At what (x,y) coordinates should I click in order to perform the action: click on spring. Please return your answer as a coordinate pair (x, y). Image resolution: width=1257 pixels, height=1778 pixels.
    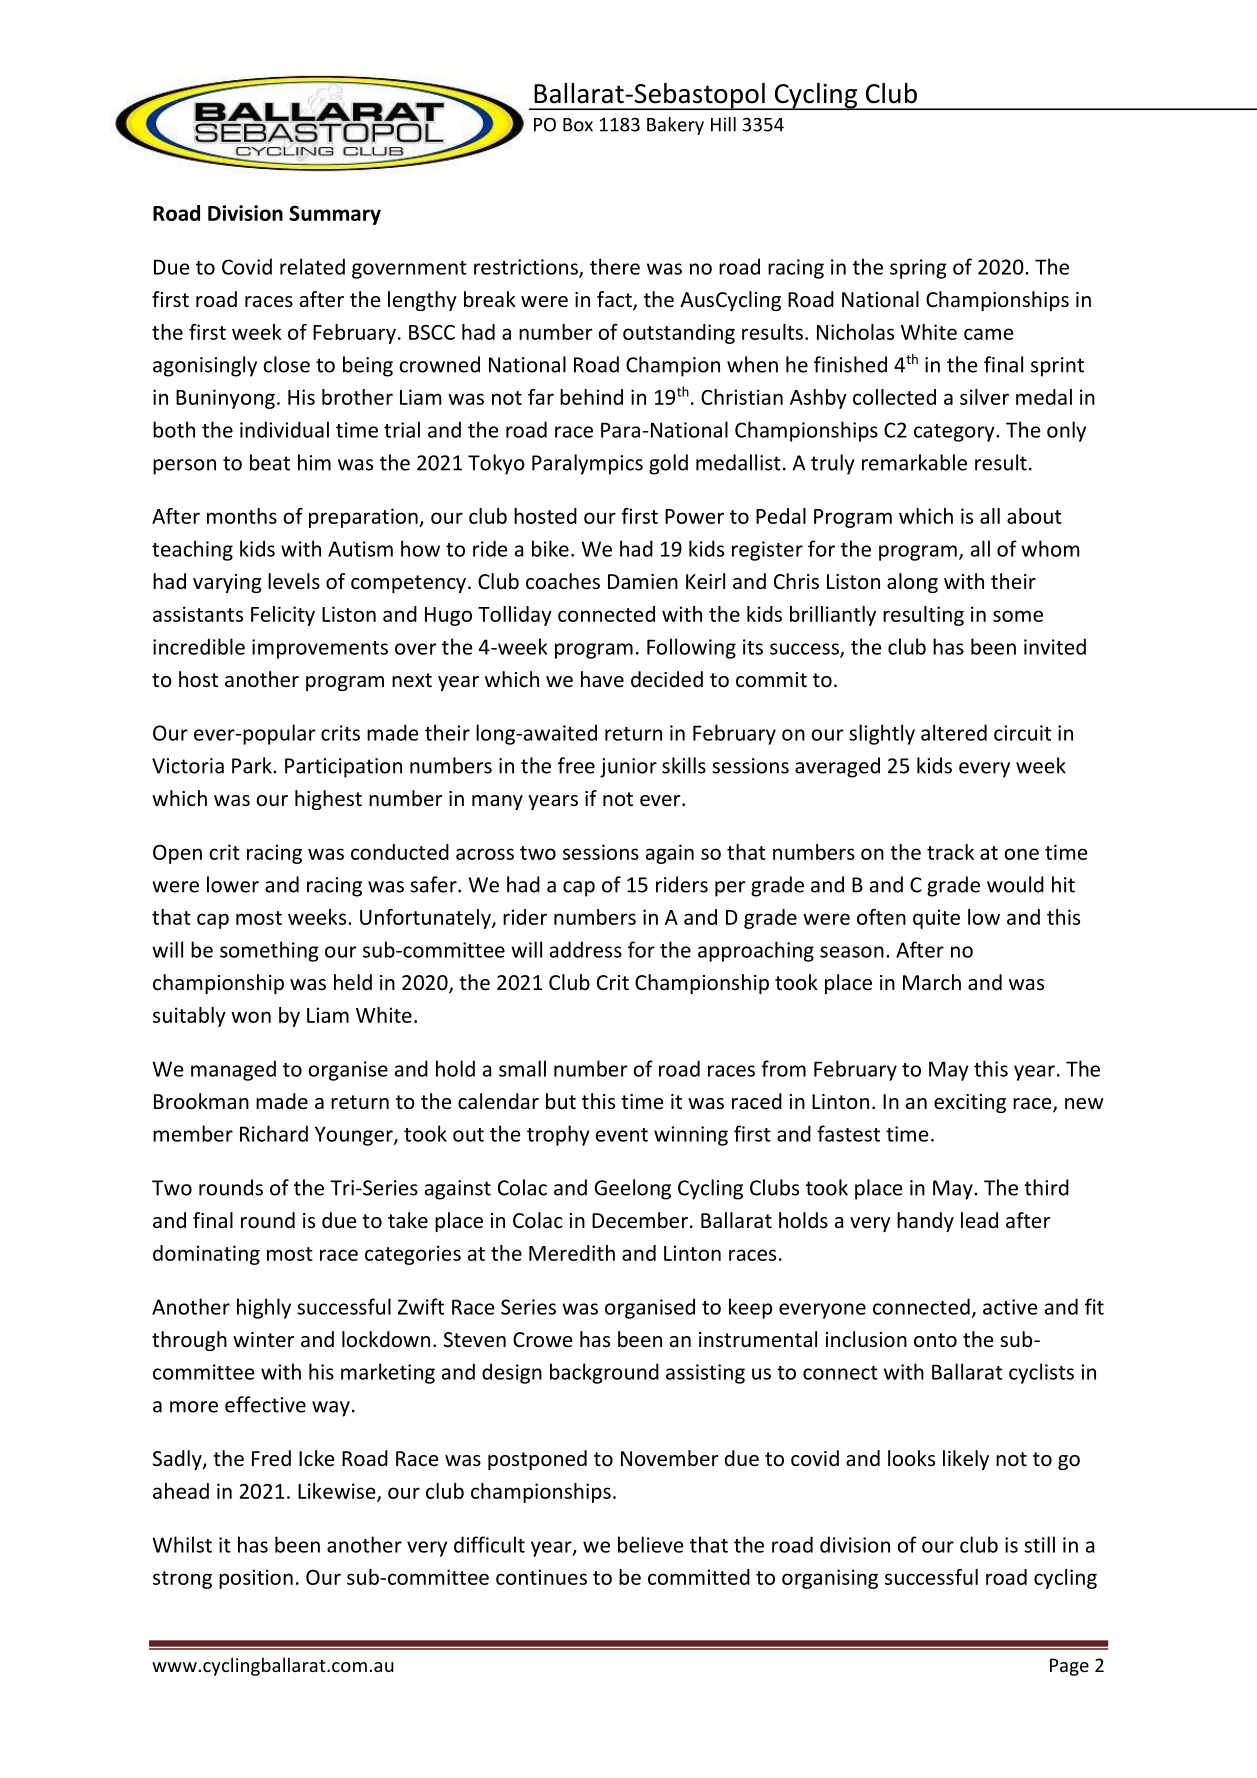
    Looking at the image, I should click on (918, 269).
